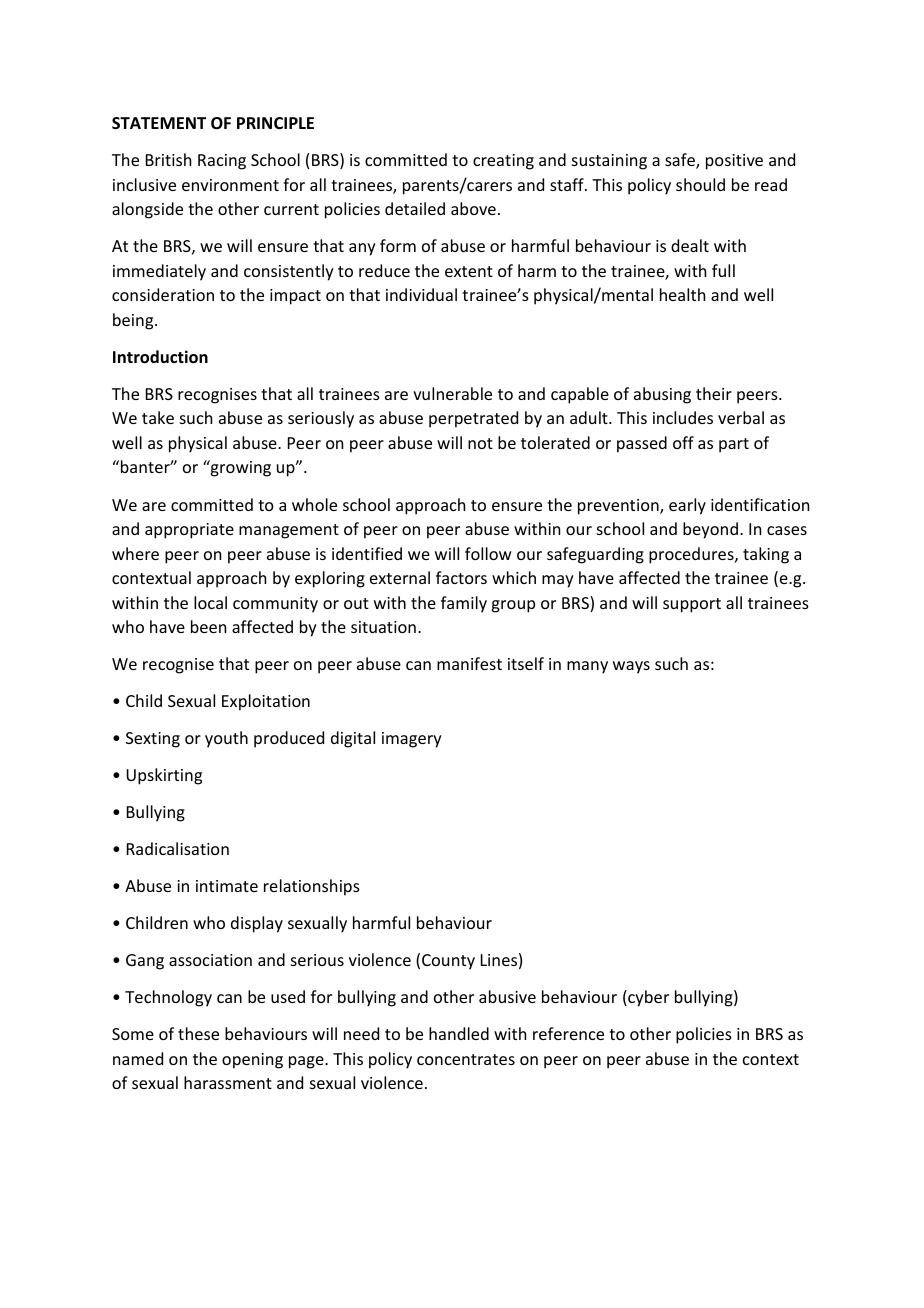  I want to click on local, so click(210, 602).
